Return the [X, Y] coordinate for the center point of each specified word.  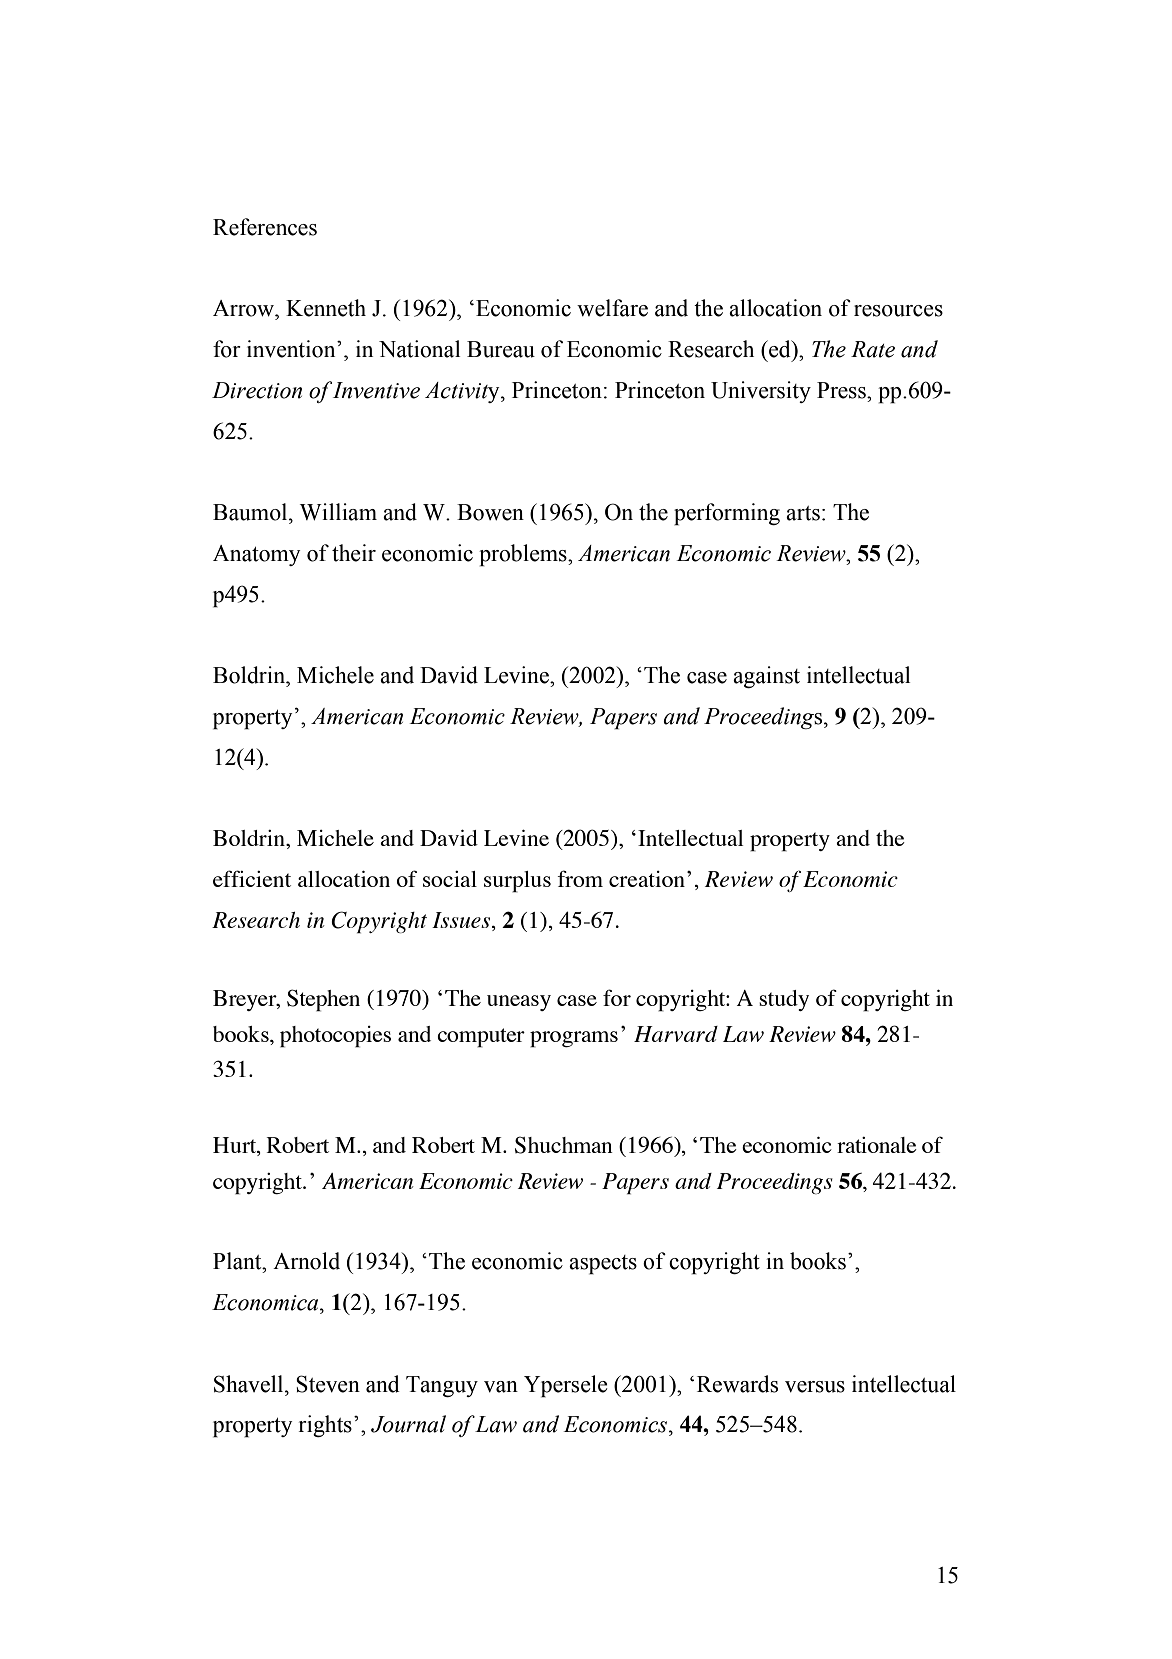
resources [898, 311]
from [580, 878]
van [501, 1387]
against [766, 677]
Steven [328, 1384]
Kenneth [326, 308]
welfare [612, 308]
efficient [252, 878]
